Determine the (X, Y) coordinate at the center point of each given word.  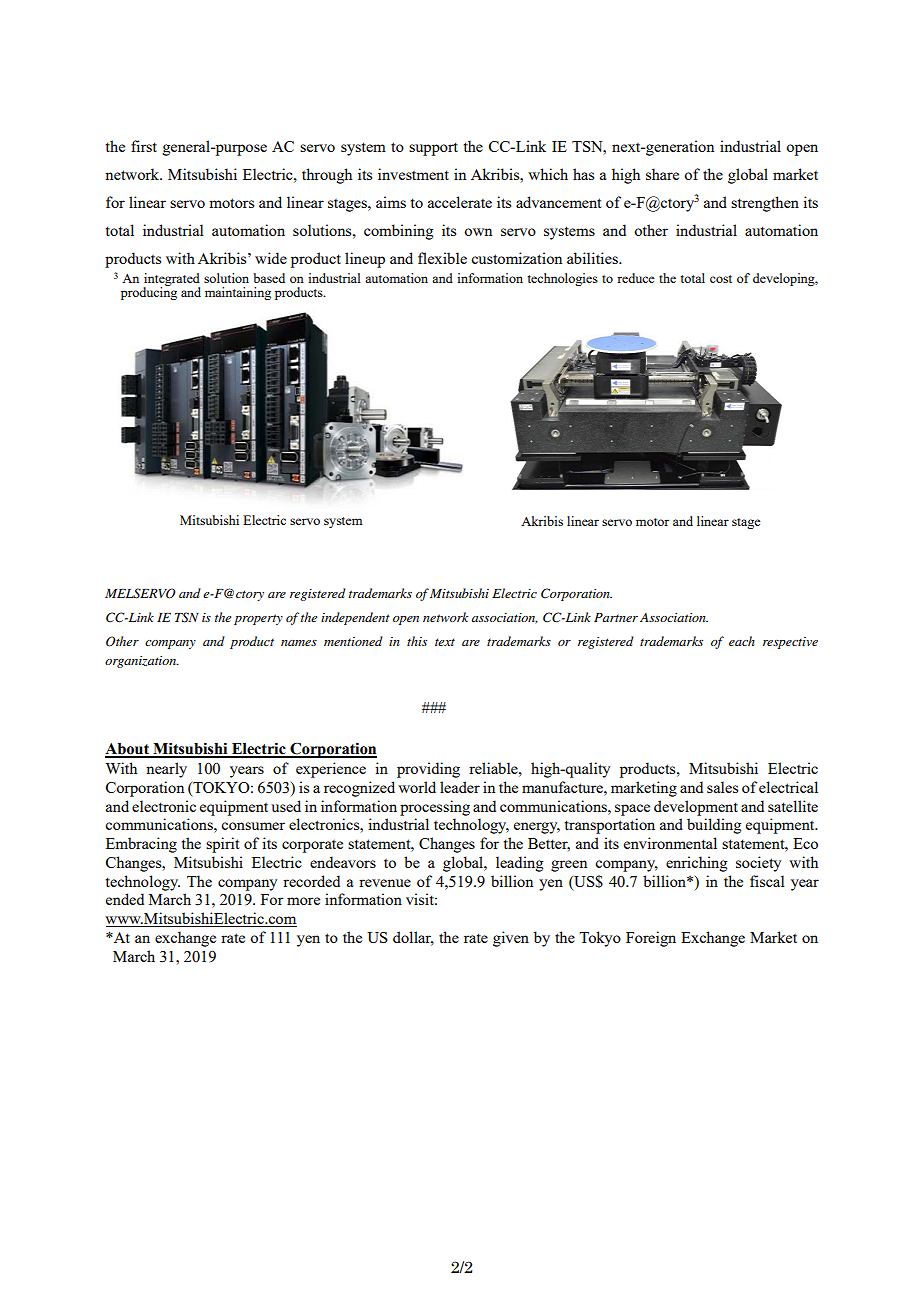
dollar (413, 938)
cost (721, 279)
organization (142, 662)
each (742, 641)
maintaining (238, 293)
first (144, 146)
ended (125, 899)
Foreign (651, 939)
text (445, 642)
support (433, 149)
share (662, 174)
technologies (563, 279)
